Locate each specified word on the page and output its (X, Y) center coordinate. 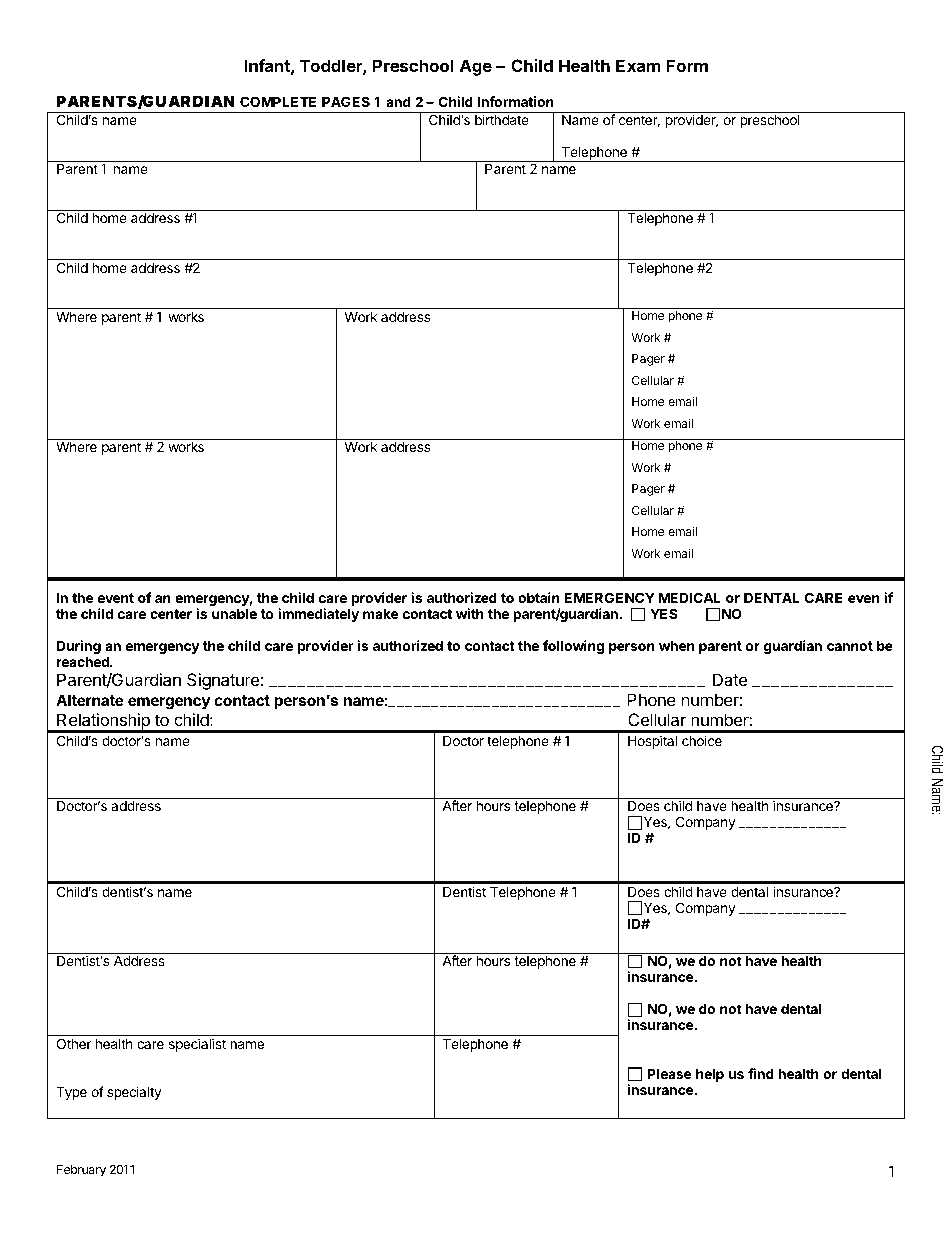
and (398, 101)
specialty (134, 1093)
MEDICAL (690, 597)
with (470, 613)
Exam (638, 65)
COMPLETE (278, 101)
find (761, 1073)
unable (234, 613)
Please (670, 1073)
